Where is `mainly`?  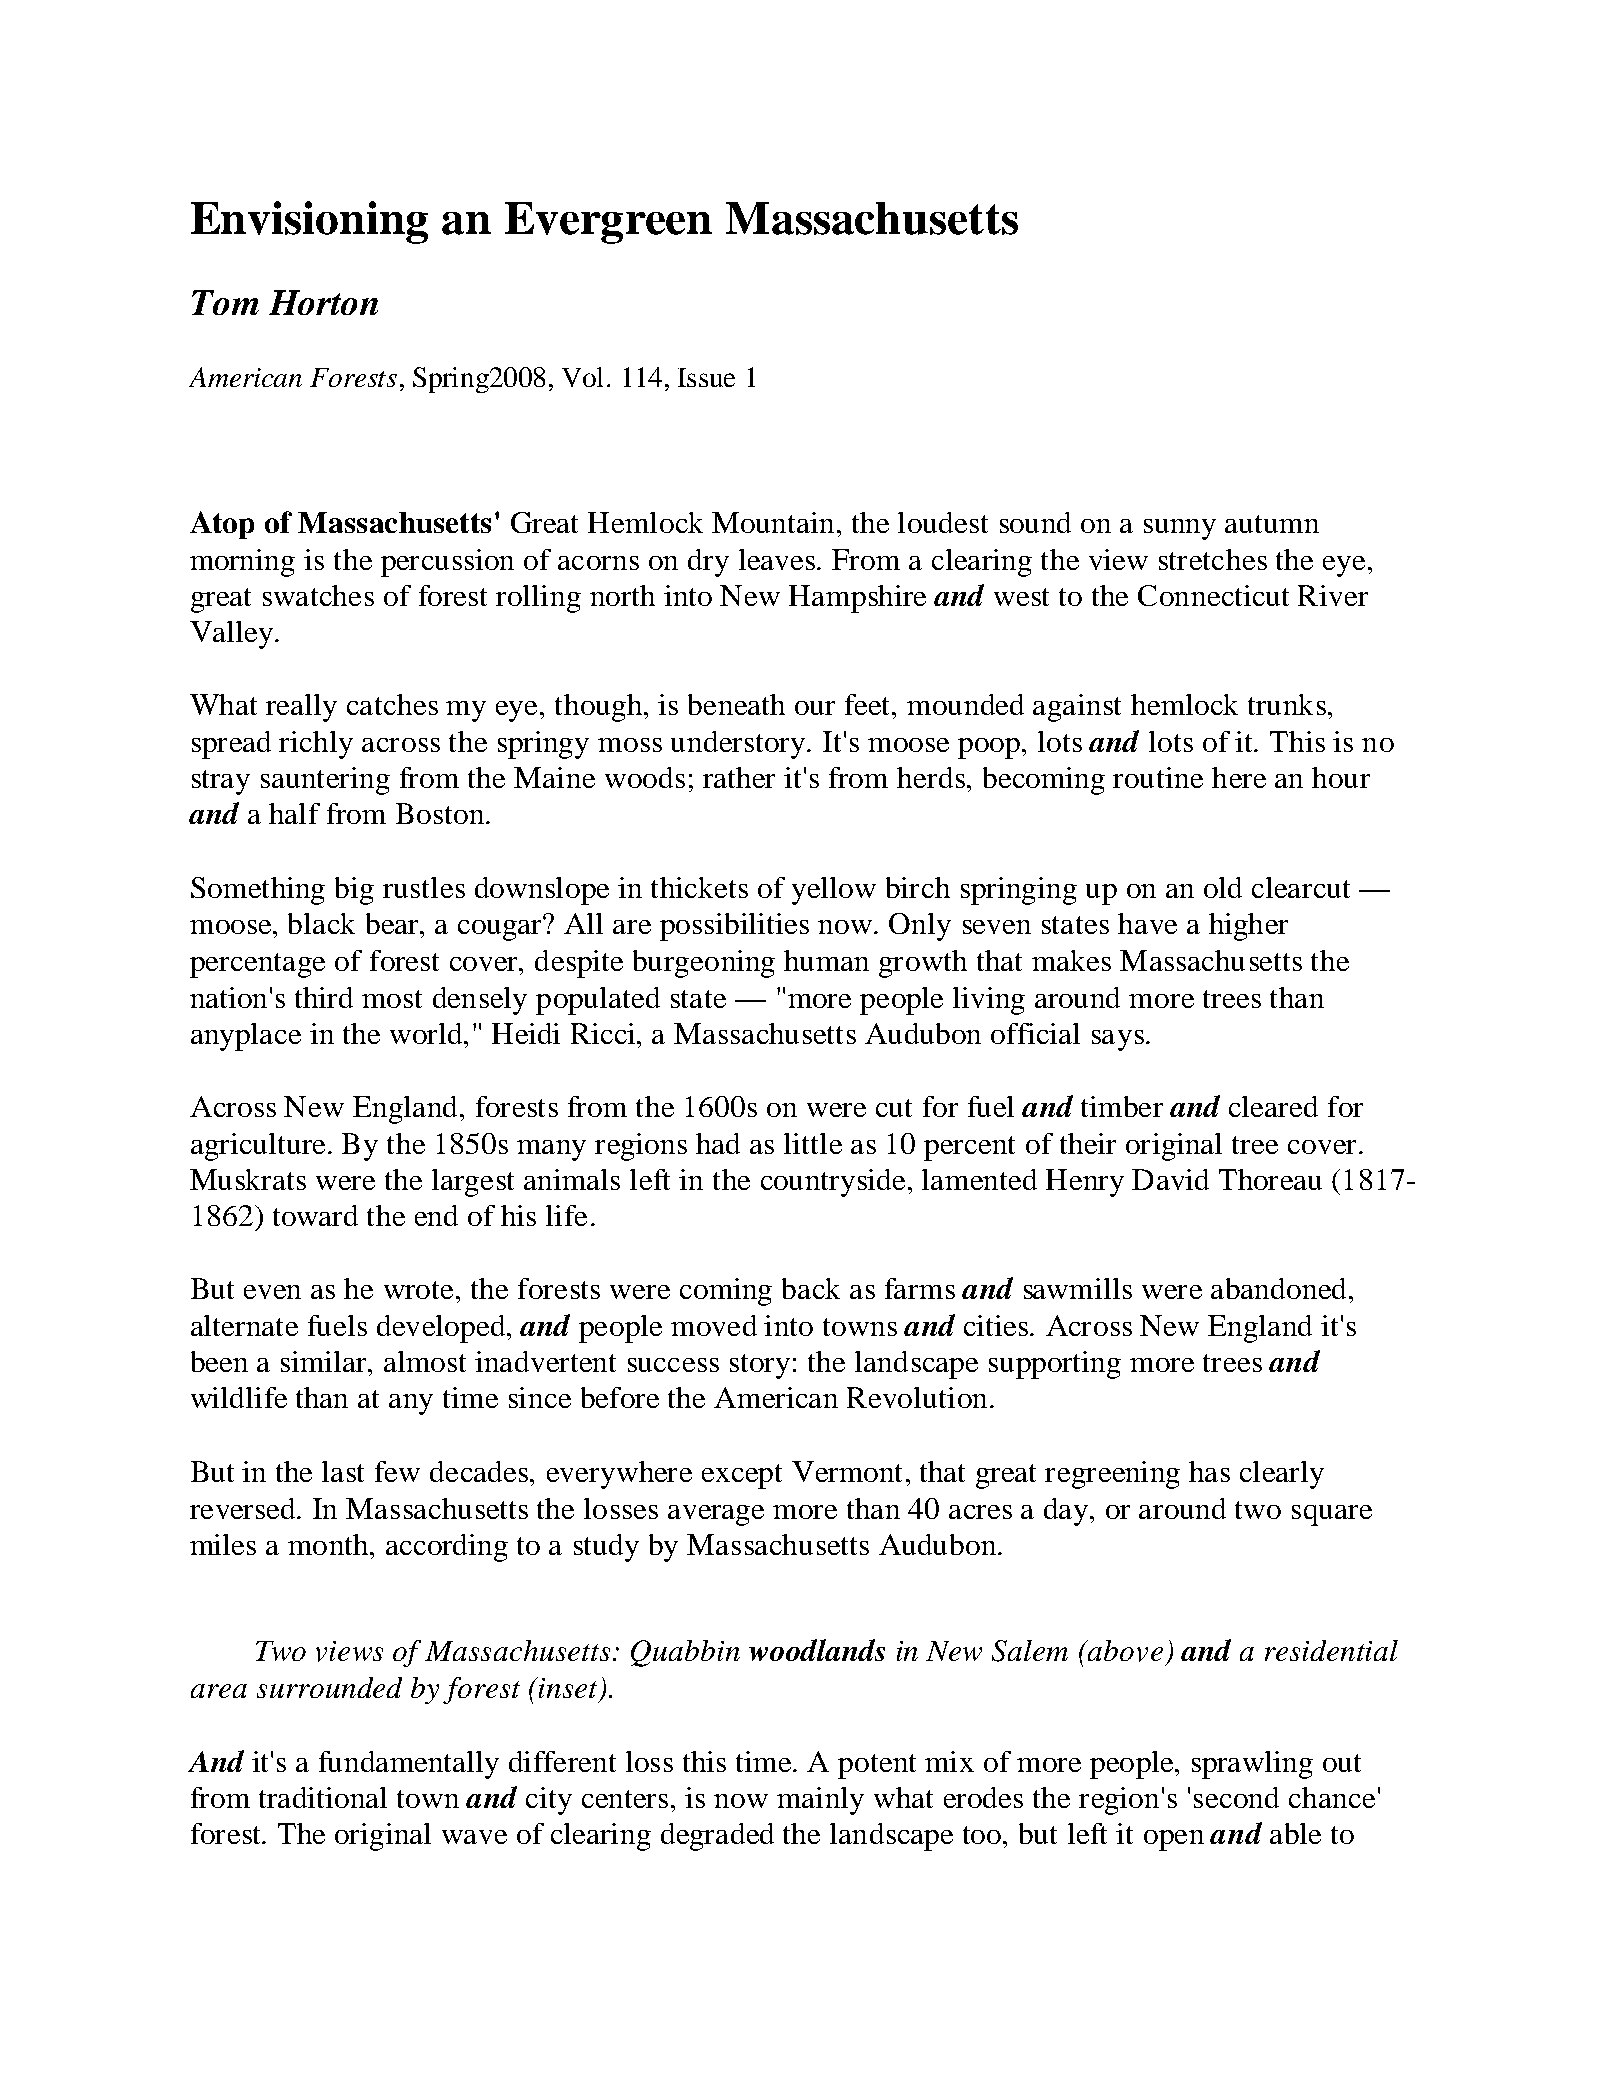
mainly is located at coordinates (820, 1801).
